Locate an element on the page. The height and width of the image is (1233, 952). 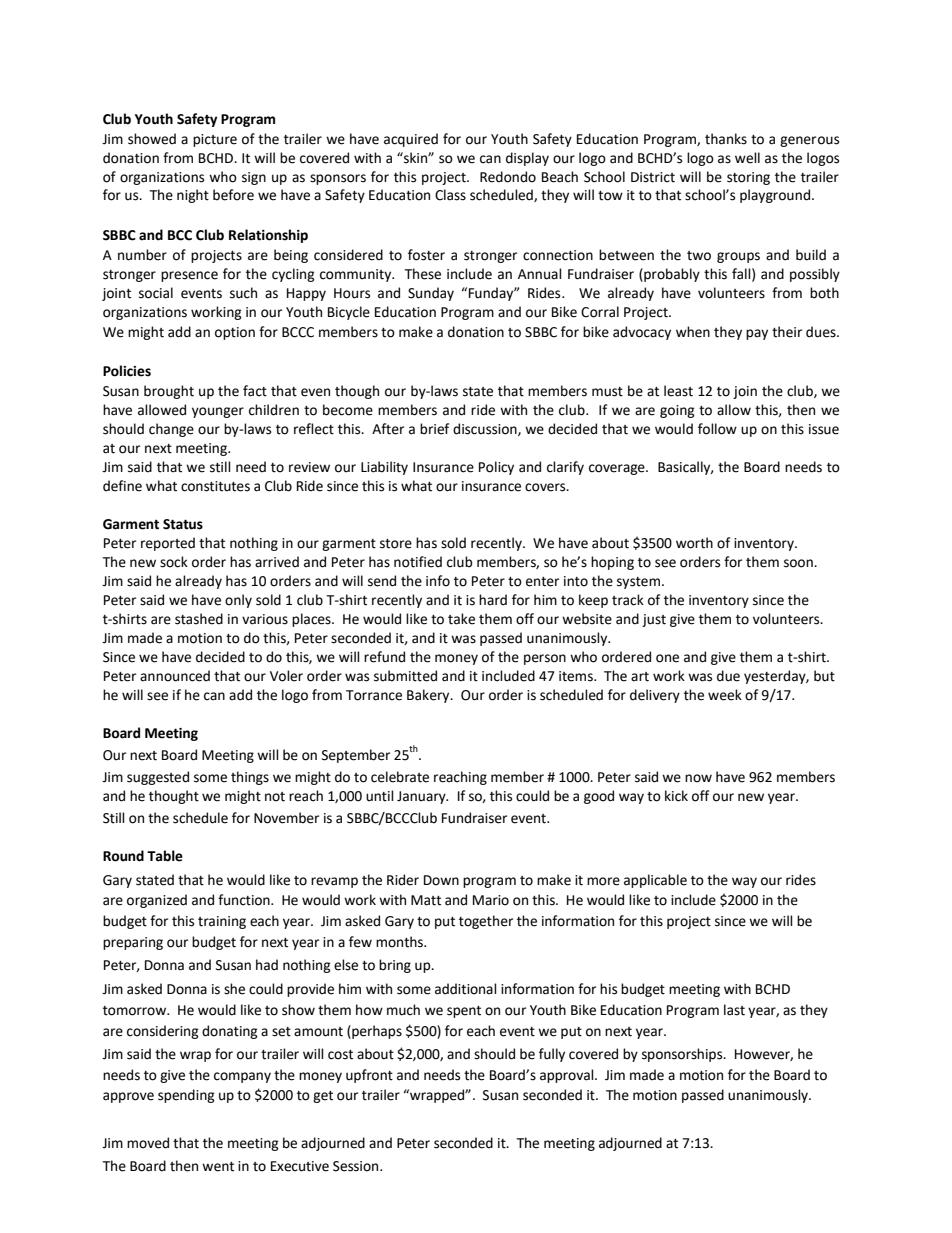
worth is located at coordinates (694, 543).
